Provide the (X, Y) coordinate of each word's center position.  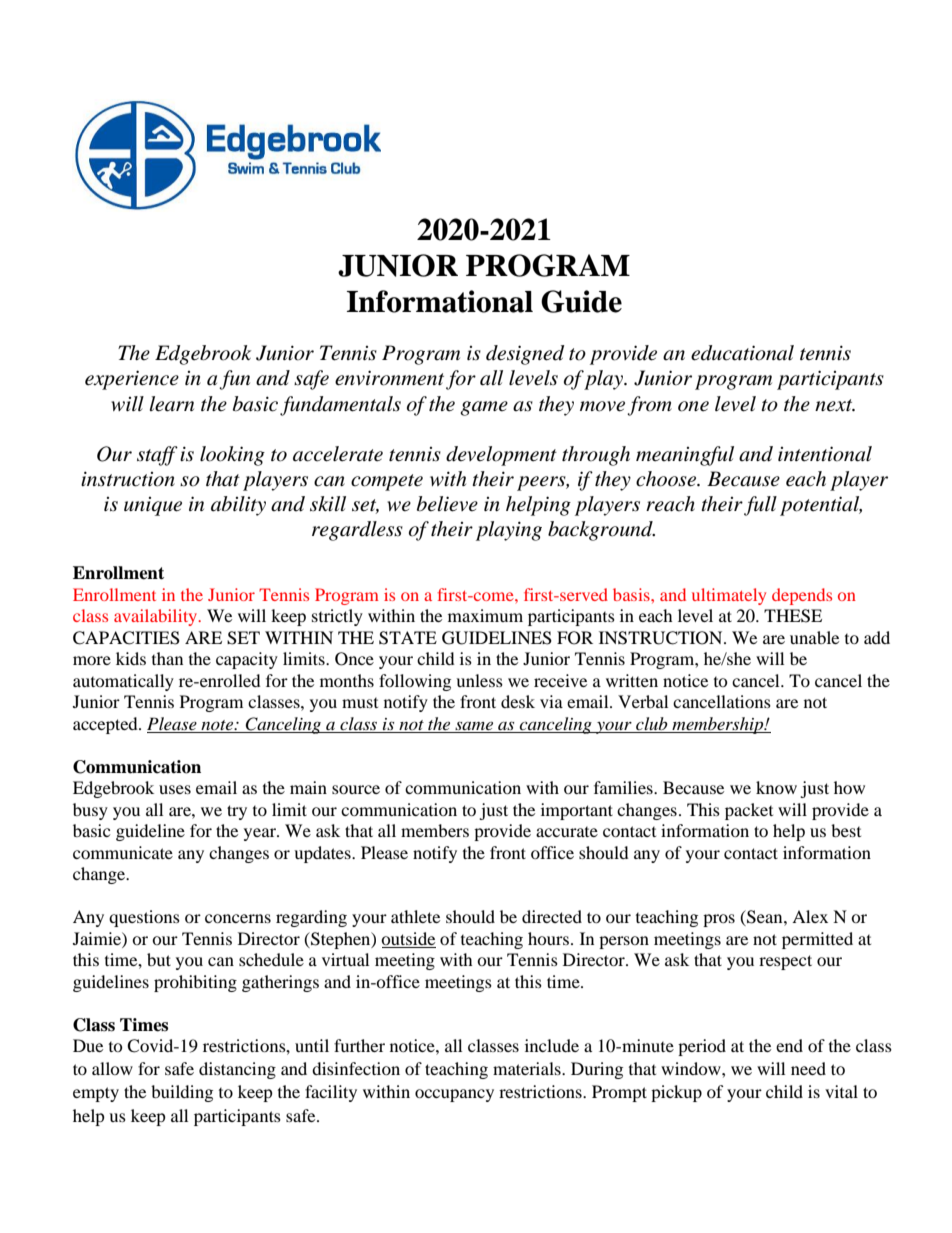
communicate (123, 852)
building (182, 1093)
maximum (485, 615)
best (846, 830)
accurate (567, 832)
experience (132, 380)
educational (742, 353)
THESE (793, 616)
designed (525, 355)
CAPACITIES (126, 638)
